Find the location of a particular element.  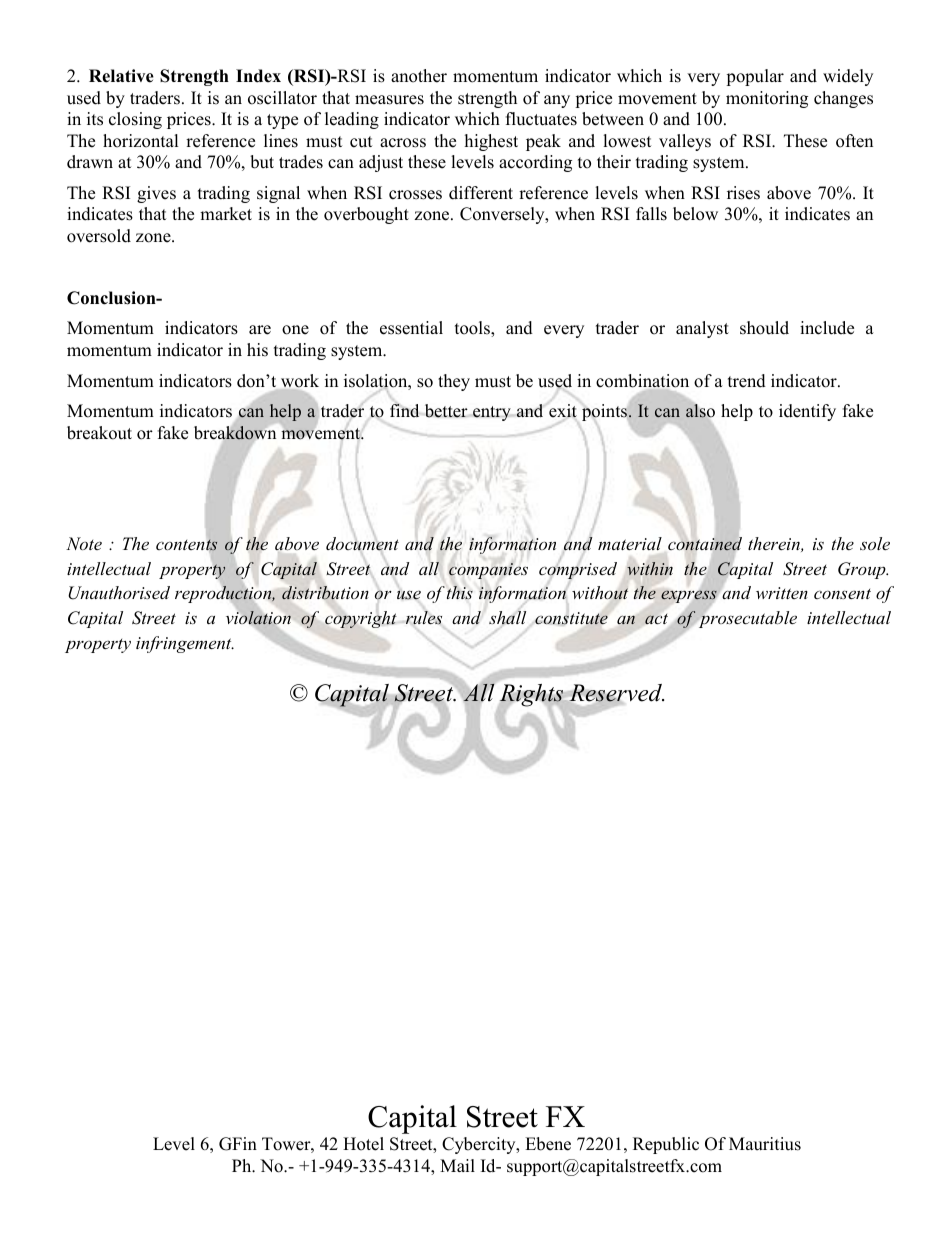

act is located at coordinates (656, 619).
